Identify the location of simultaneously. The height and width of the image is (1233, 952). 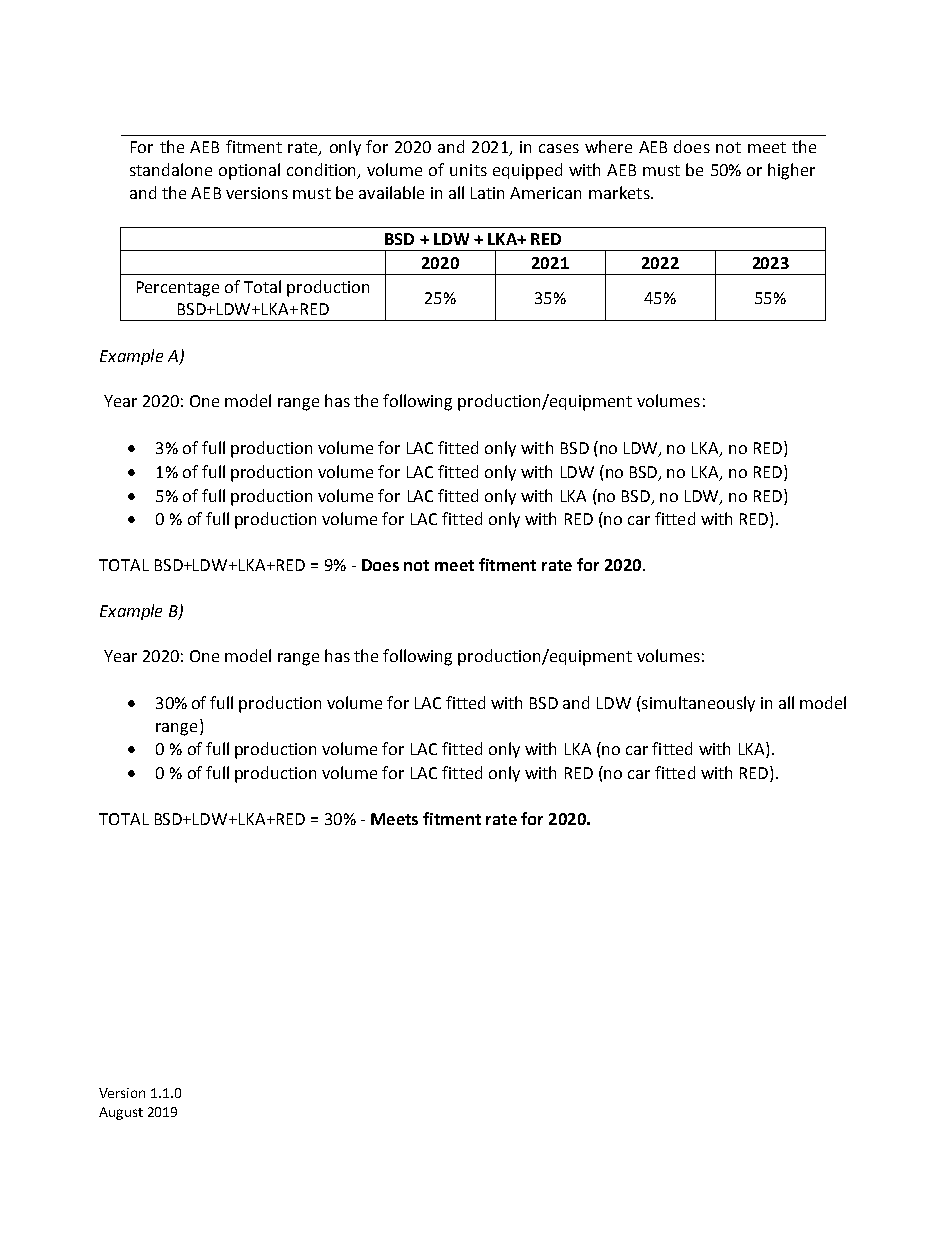
(697, 704).
